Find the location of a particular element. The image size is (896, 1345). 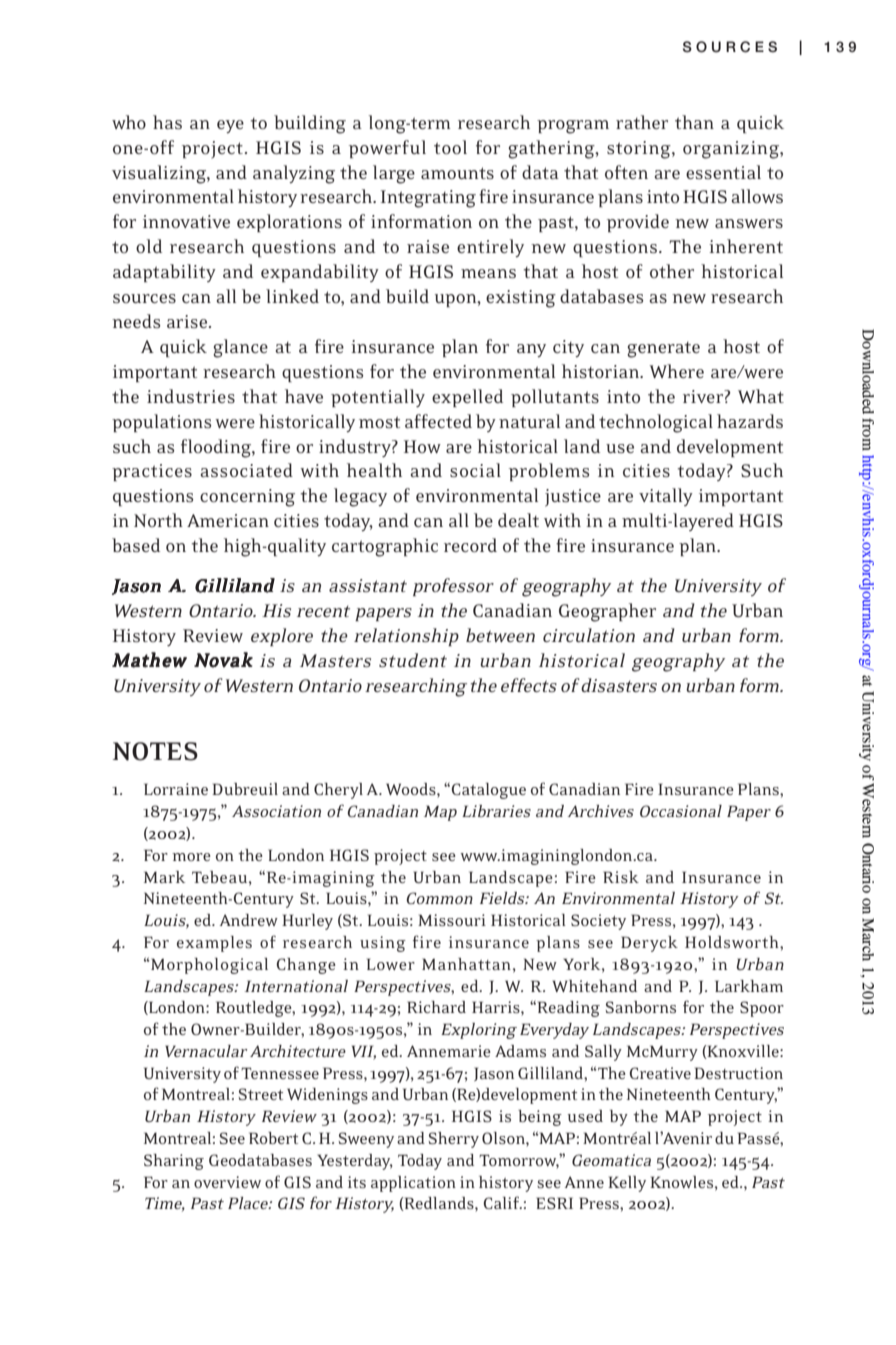

tool is located at coordinates (450, 147).
